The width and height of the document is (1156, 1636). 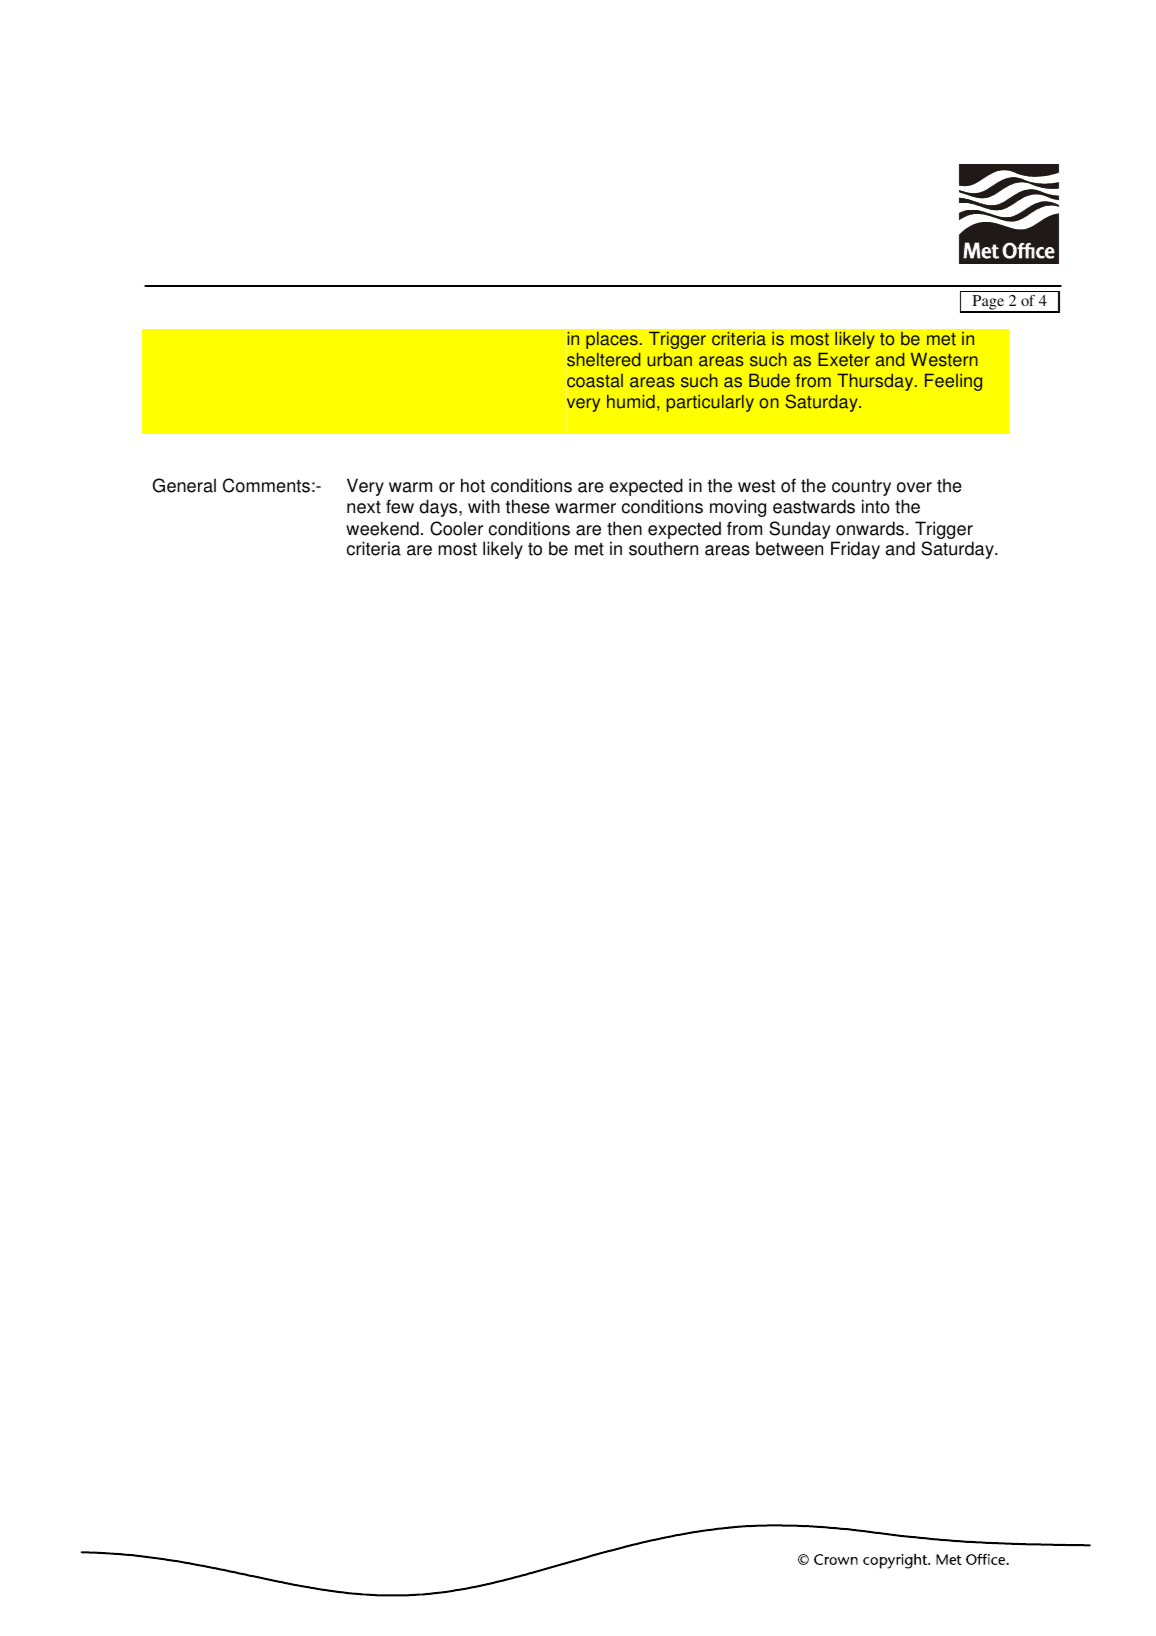 What do you see at coordinates (631, 402) in the document?
I see `humid` at bounding box center [631, 402].
